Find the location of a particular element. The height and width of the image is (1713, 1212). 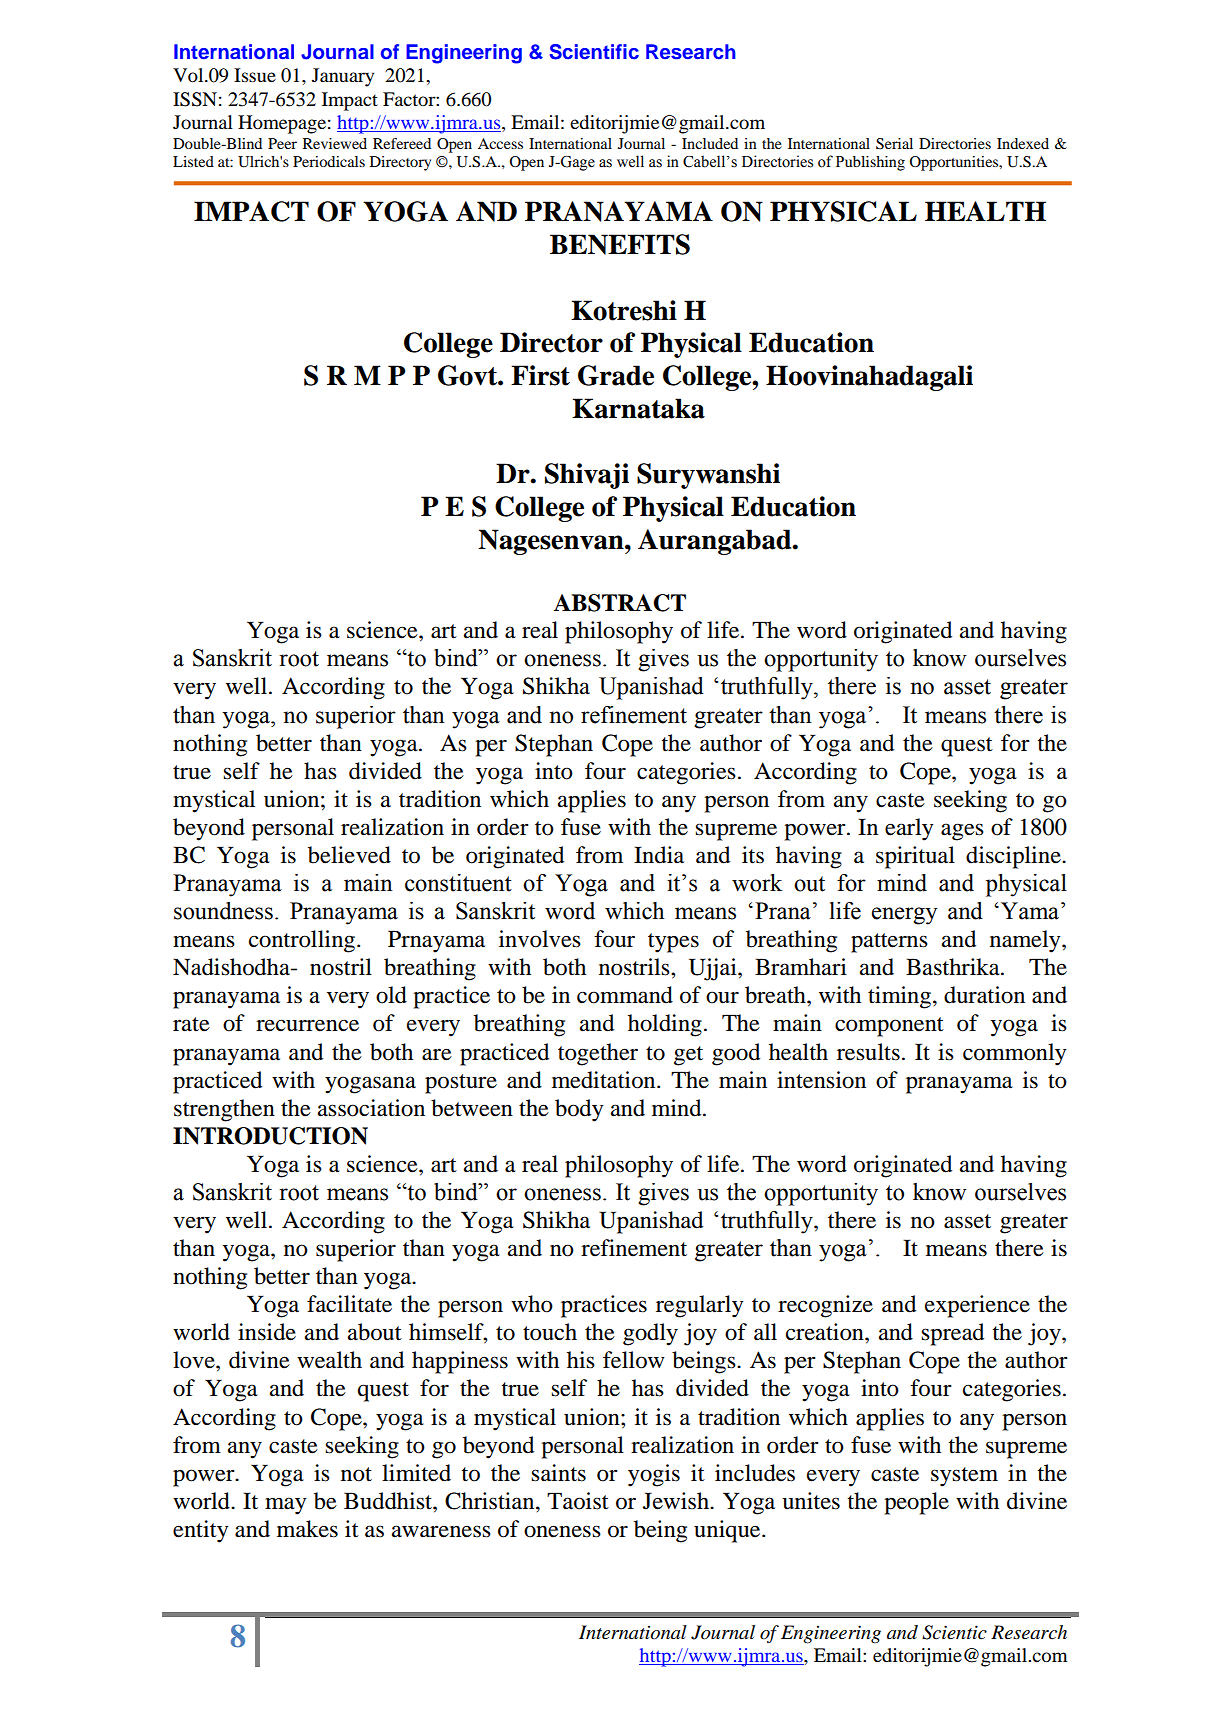

Serial is located at coordinates (894, 144).
